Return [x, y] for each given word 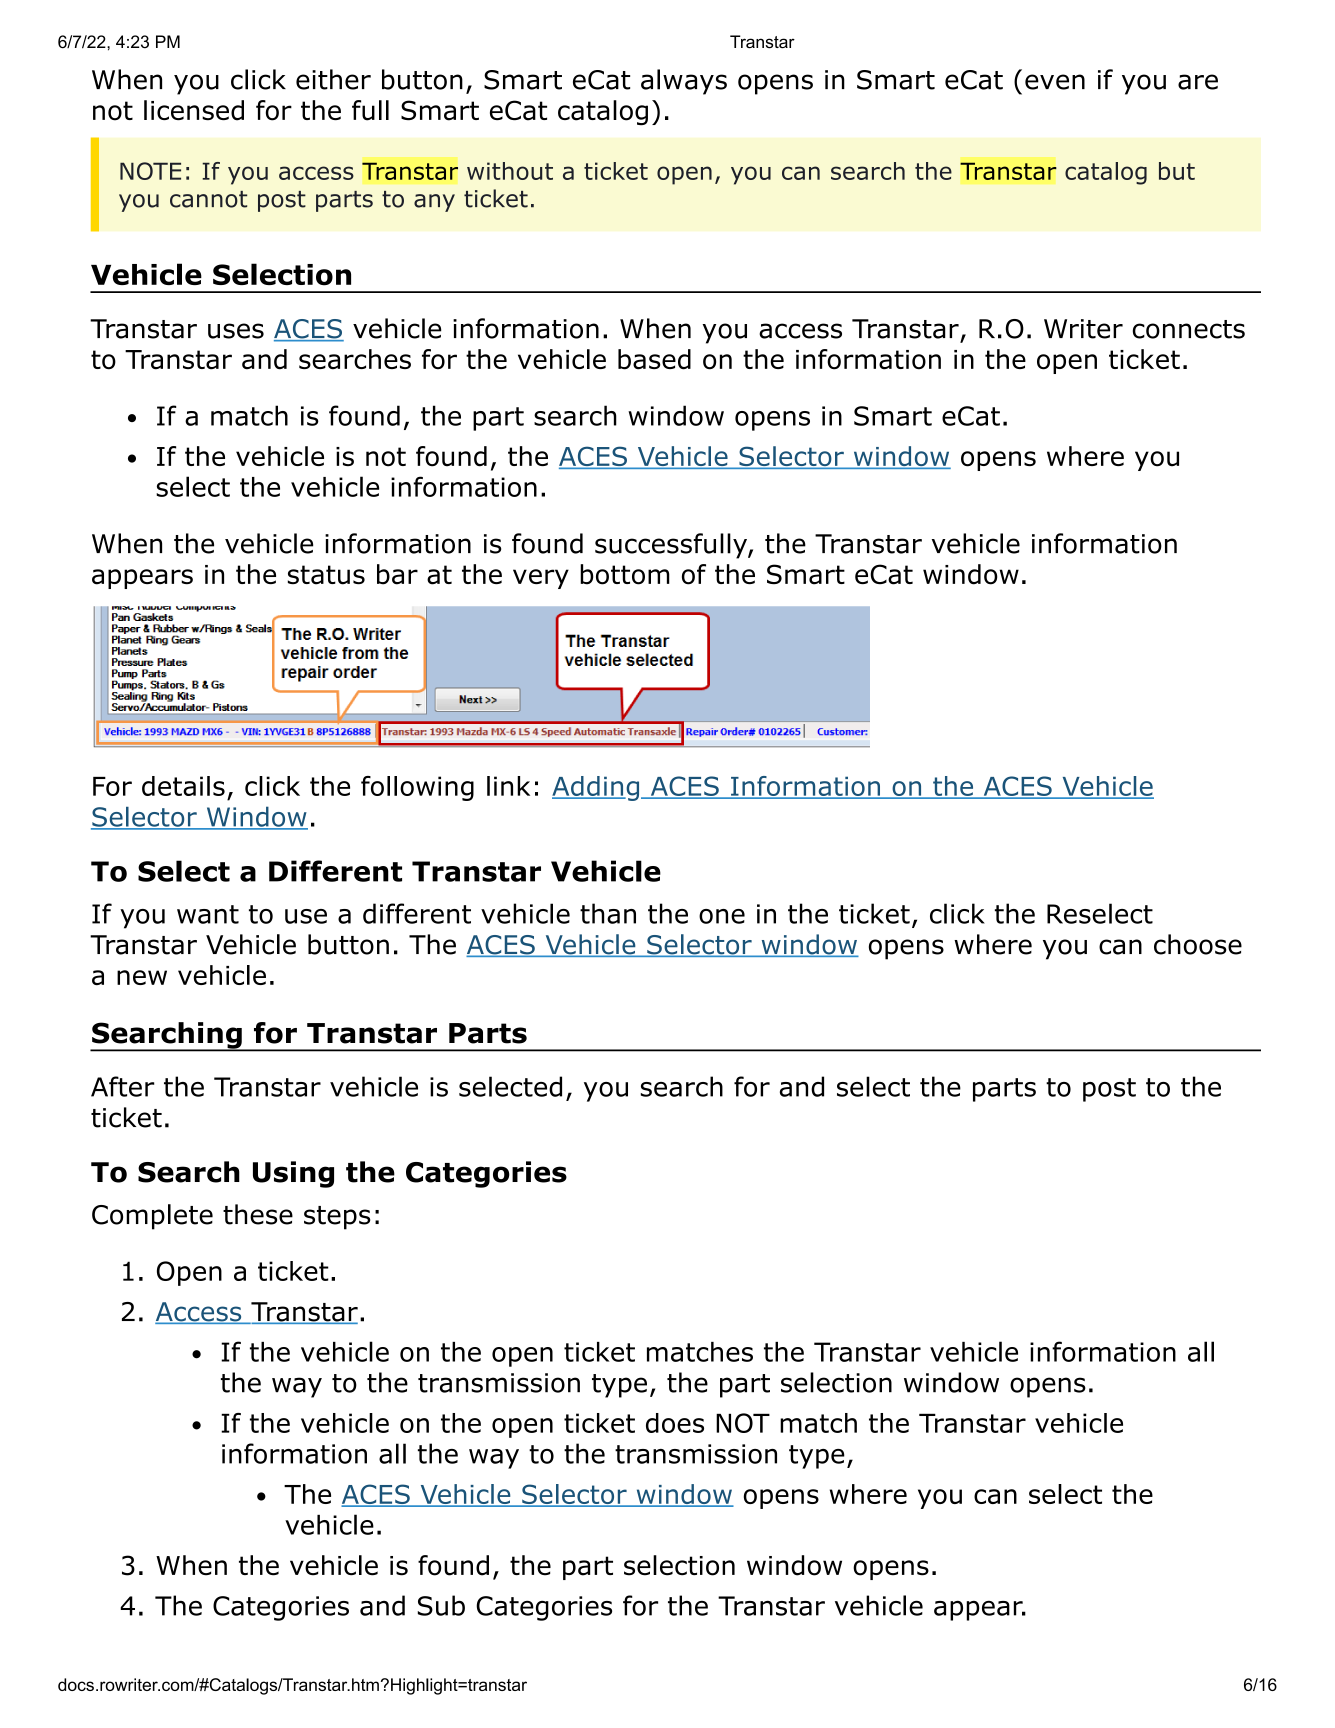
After [123, 1086]
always [684, 82]
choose [1198, 944]
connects [1189, 329]
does [675, 1423]
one [722, 916]
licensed [194, 110]
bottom [625, 574]
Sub [441, 1605]
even [1055, 82]
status [326, 575]
